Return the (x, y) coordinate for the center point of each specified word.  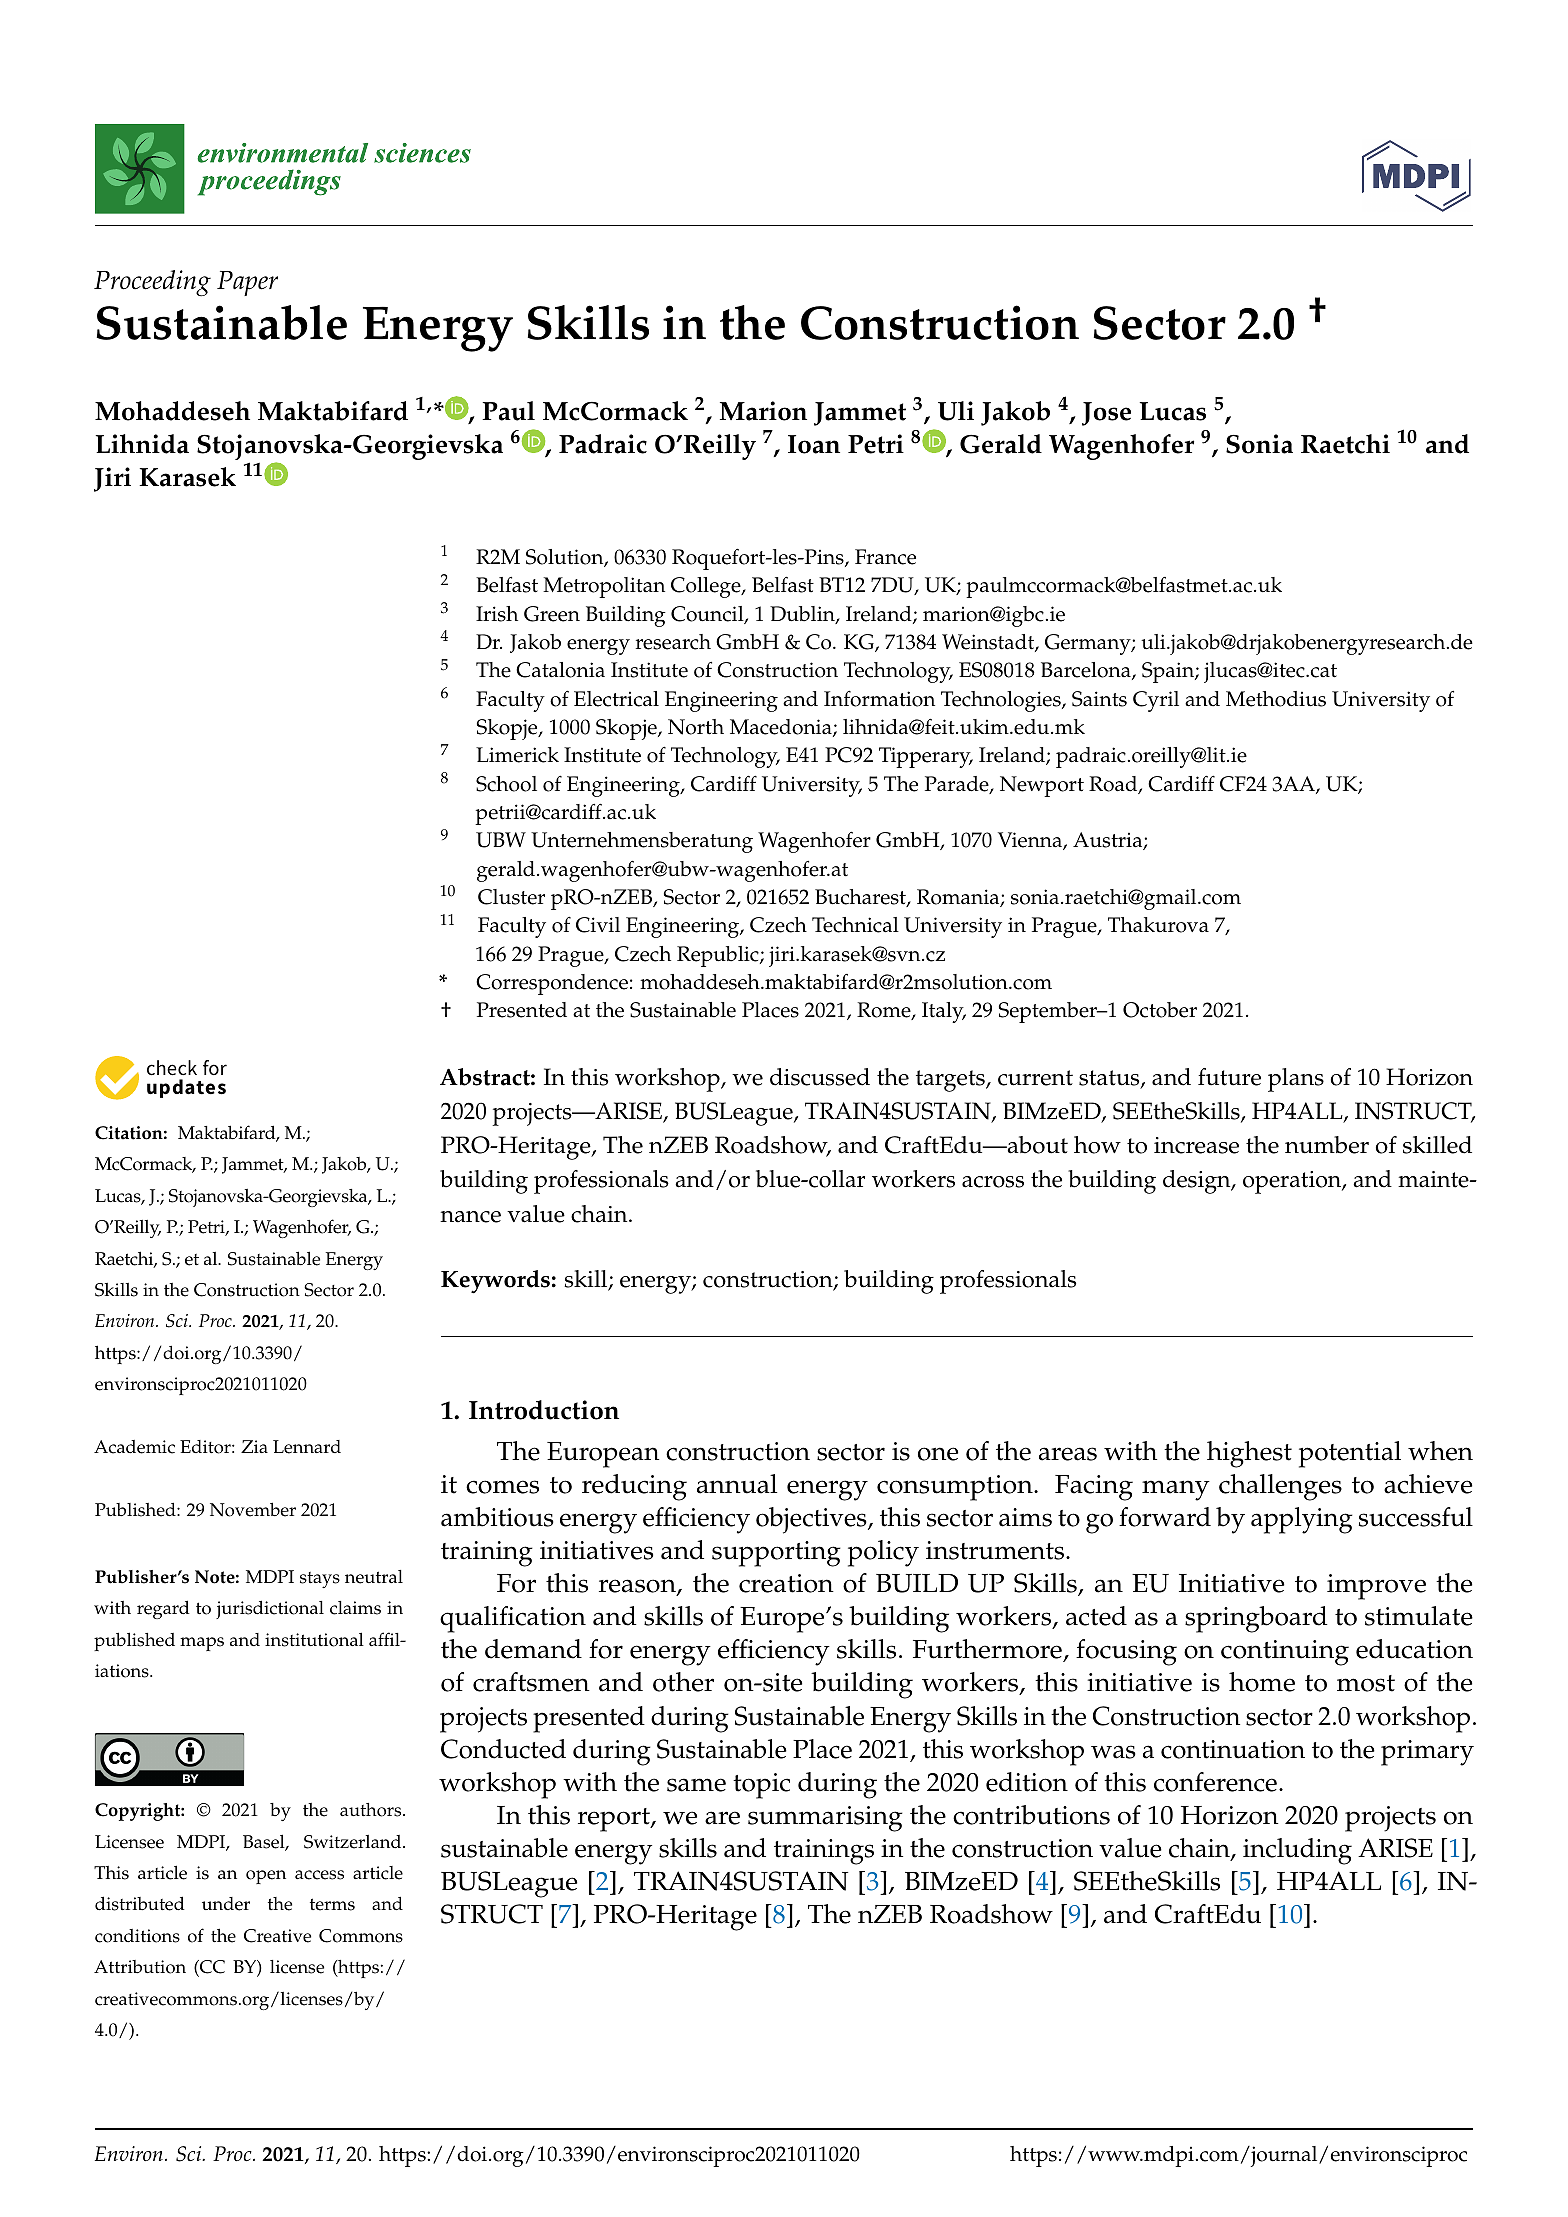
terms (332, 1904)
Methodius (1276, 699)
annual (737, 1484)
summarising (825, 1819)
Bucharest (861, 898)
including (1297, 1851)
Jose (1106, 414)
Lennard (307, 1447)
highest (1249, 1454)
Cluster (511, 897)
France (885, 557)
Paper (247, 283)
